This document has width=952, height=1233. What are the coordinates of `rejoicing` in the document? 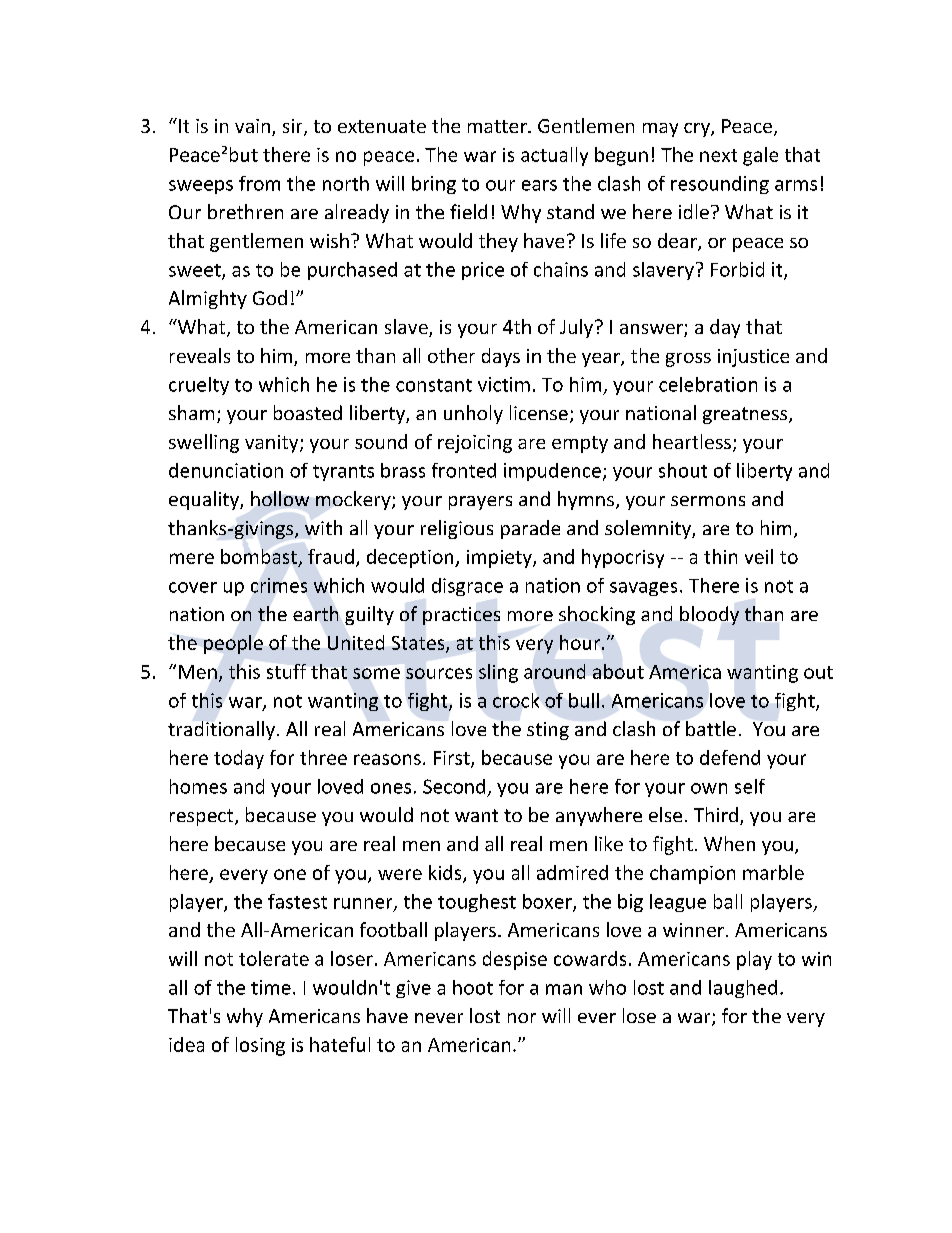 It's located at (475, 444).
